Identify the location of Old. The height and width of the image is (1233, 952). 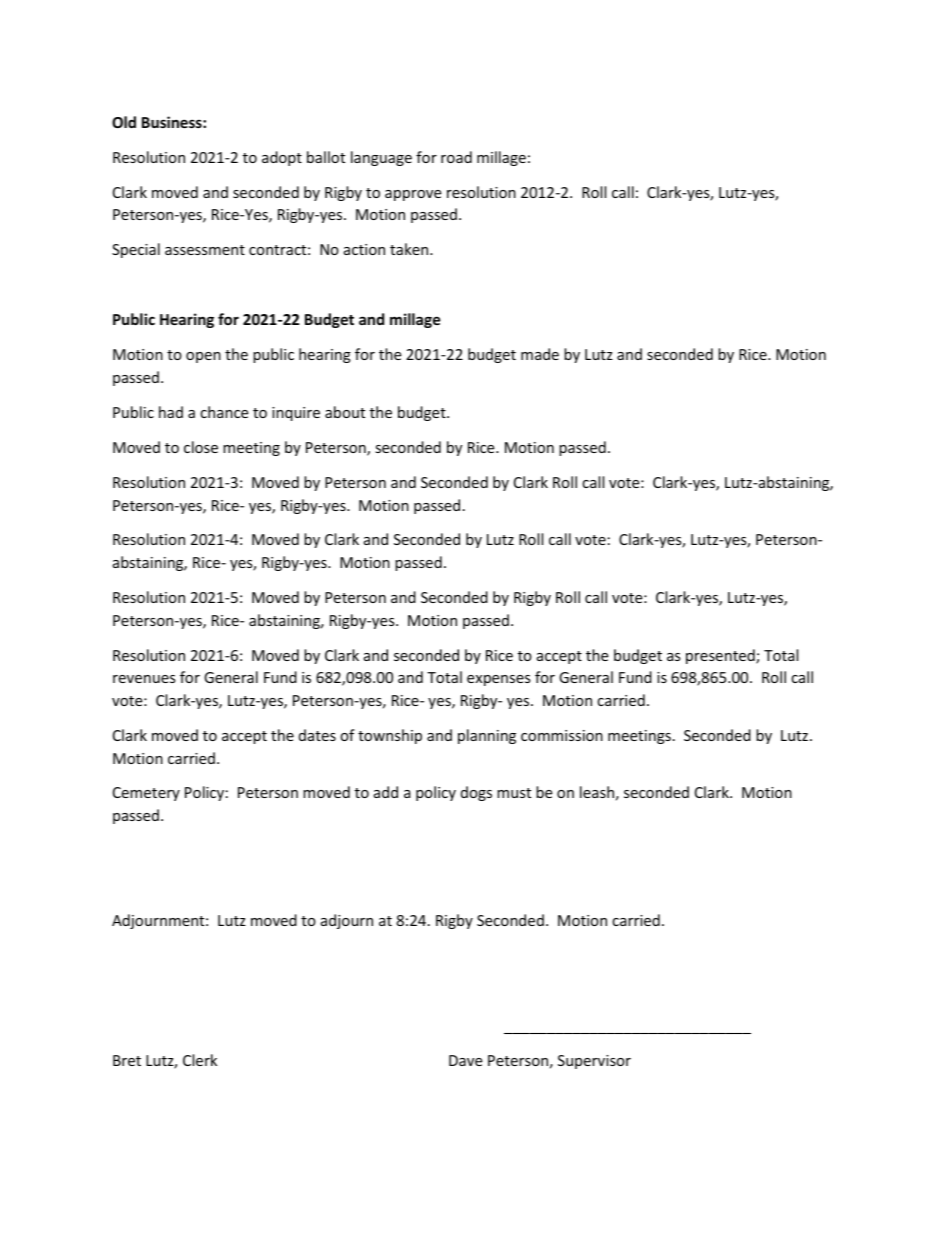
(124, 122).
